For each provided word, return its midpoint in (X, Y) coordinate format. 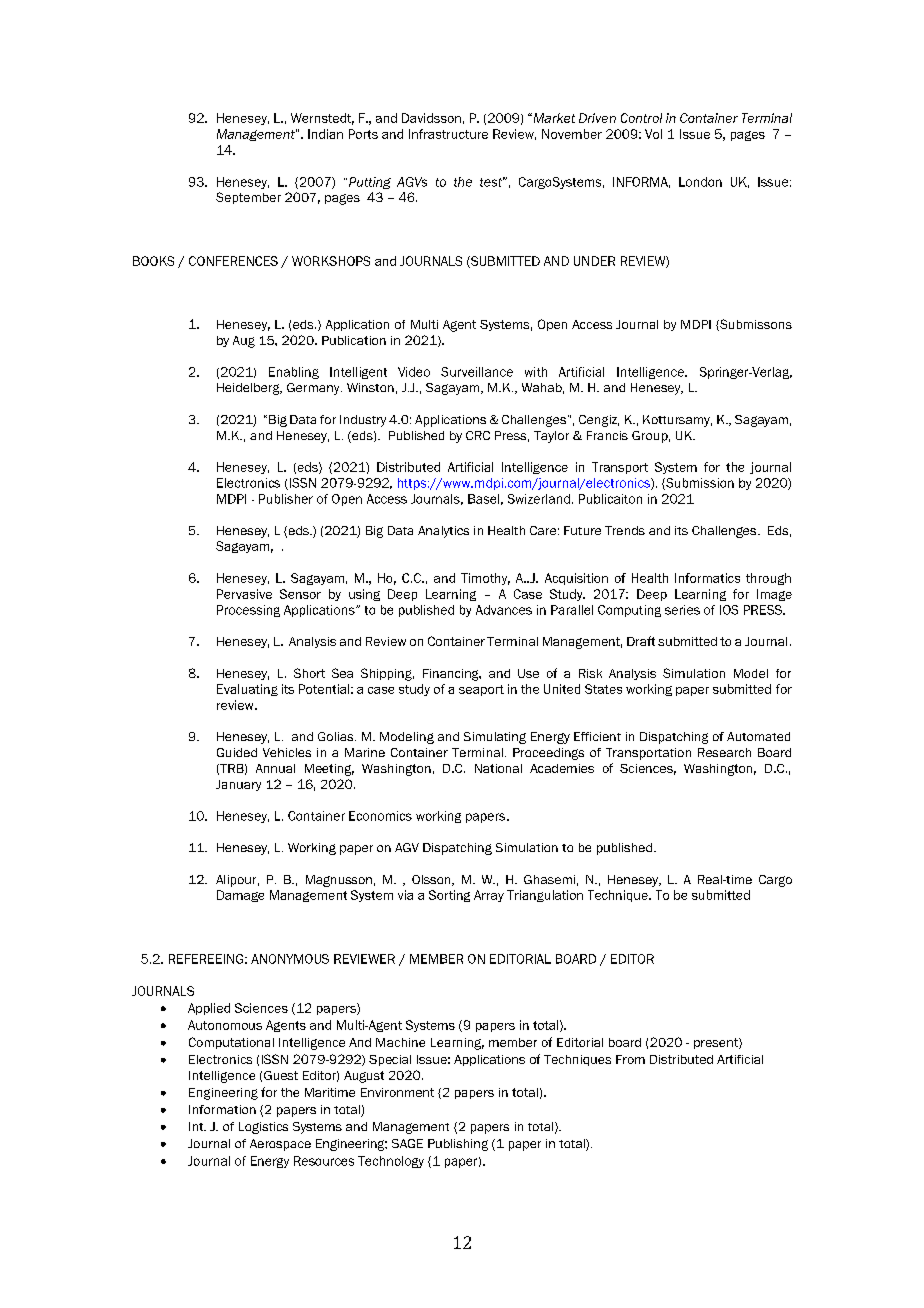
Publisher (286, 499)
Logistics (263, 1128)
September (248, 198)
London (700, 182)
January (238, 785)
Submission (699, 484)
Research (724, 752)
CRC (478, 435)
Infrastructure (448, 134)
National (498, 768)
